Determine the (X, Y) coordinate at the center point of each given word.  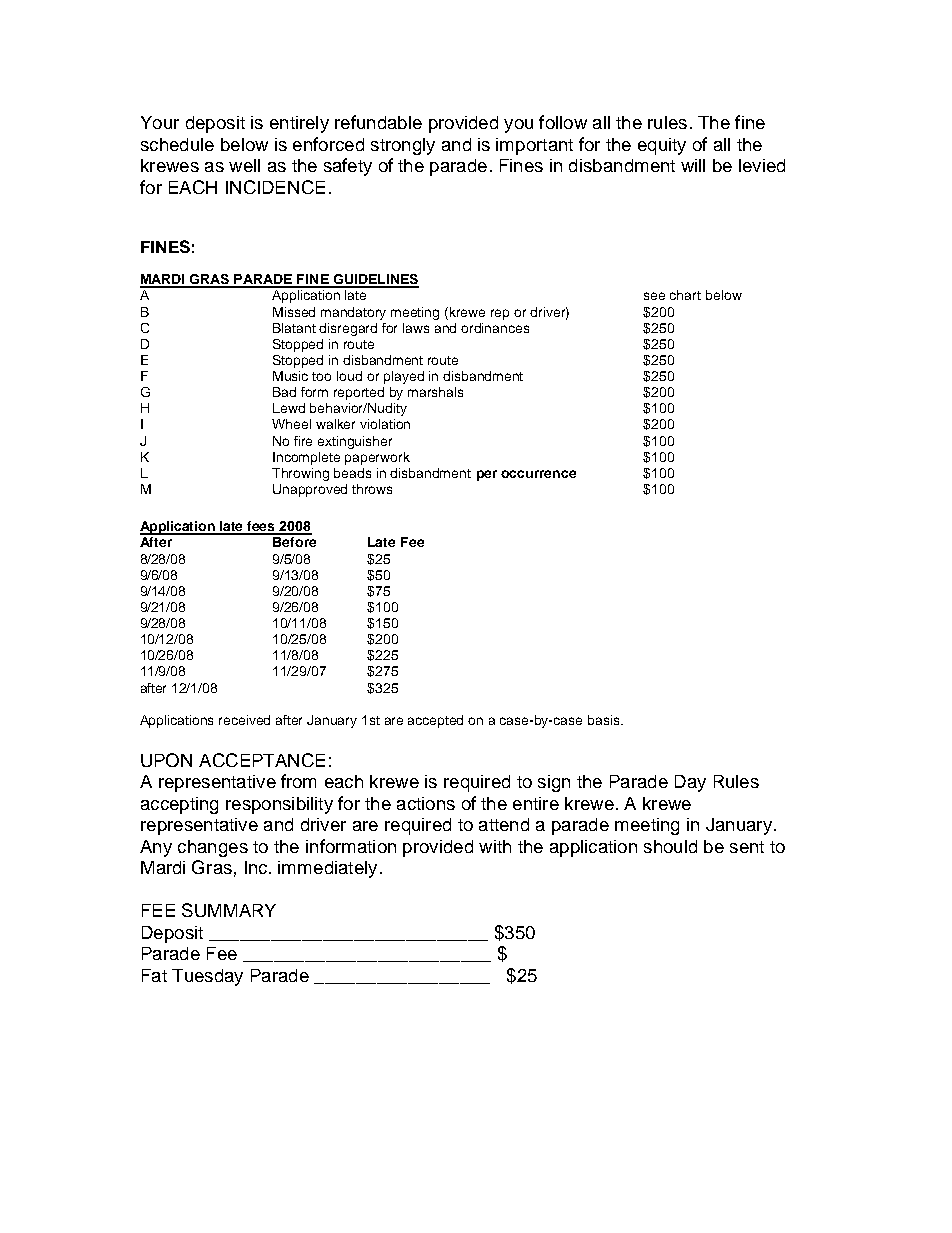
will (693, 165)
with (495, 846)
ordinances (495, 328)
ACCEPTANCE (262, 760)
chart (685, 295)
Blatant (294, 328)
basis (605, 720)
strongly (403, 146)
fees (262, 527)
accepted (435, 721)
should (670, 846)
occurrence (538, 474)
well (244, 165)
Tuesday (207, 977)
